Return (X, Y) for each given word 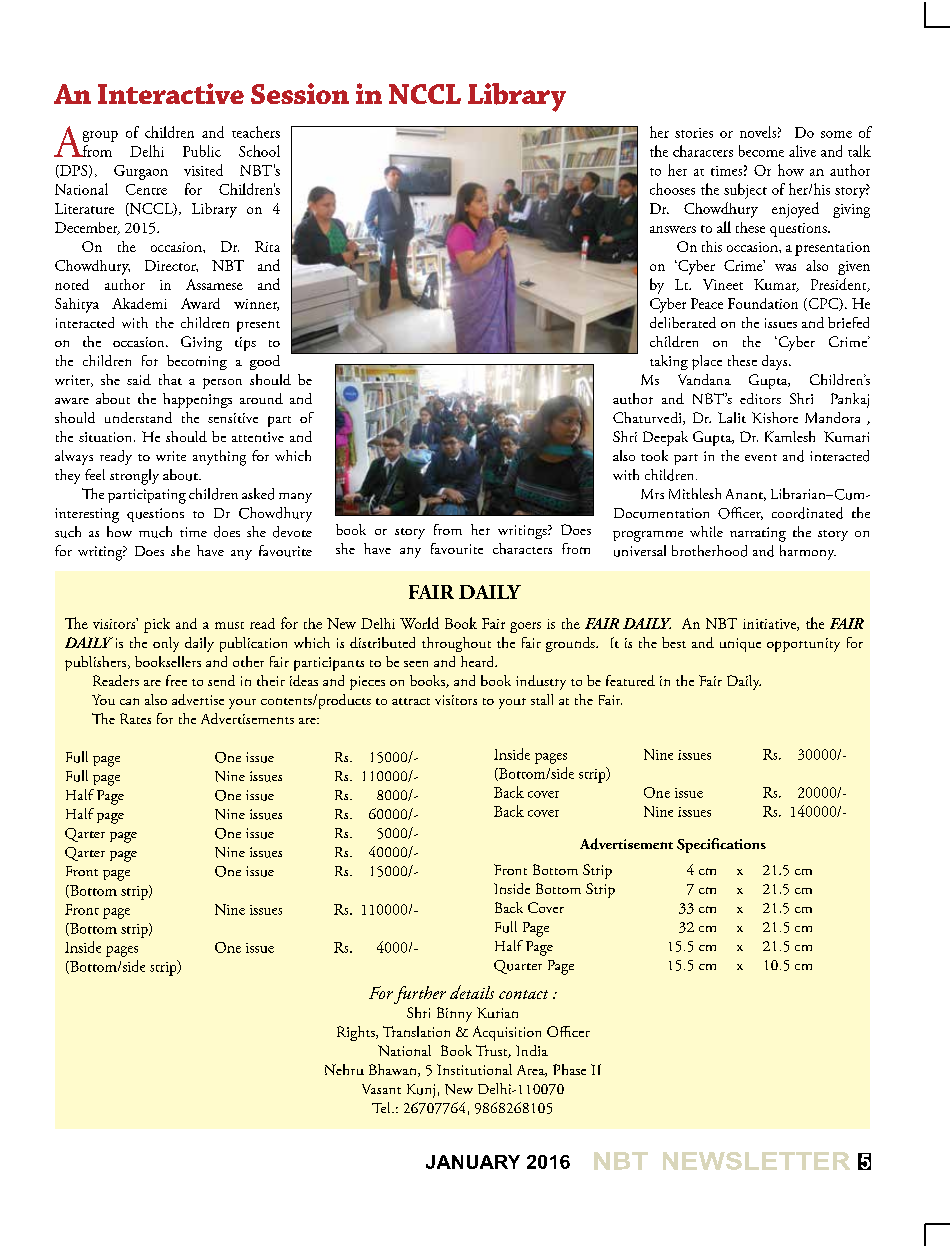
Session (300, 93)
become (761, 151)
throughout (456, 644)
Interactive (171, 93)
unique (740, 645)
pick (157, 625)
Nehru (344, 1069)
